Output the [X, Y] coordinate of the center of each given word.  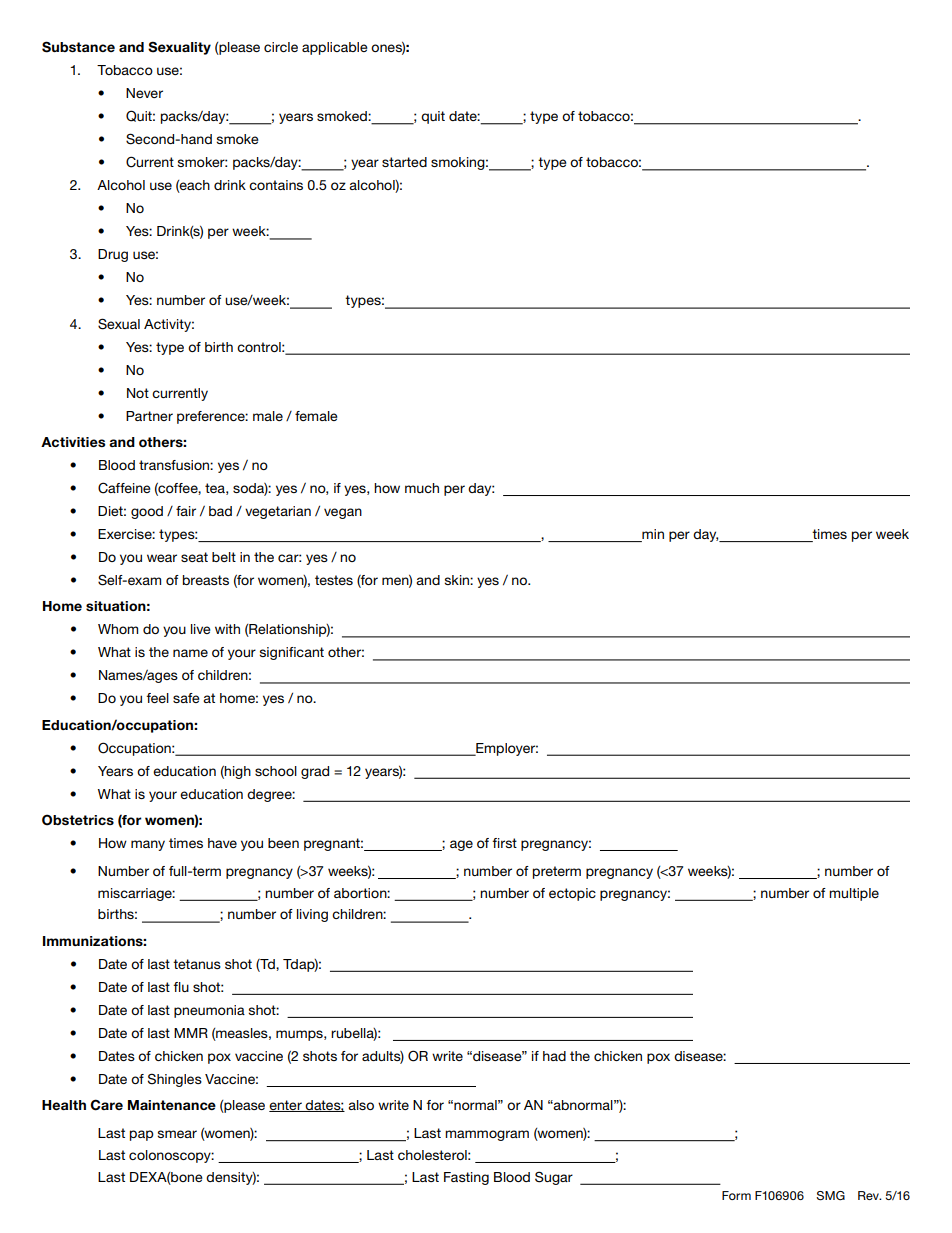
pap [142, 1135]
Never [144, 93]
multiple [854, 894]
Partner [149, 416]
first [504, 843]
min [653, 534]
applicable [335, 48]
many [148, 845]
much [422, 488]
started [404, 162]
